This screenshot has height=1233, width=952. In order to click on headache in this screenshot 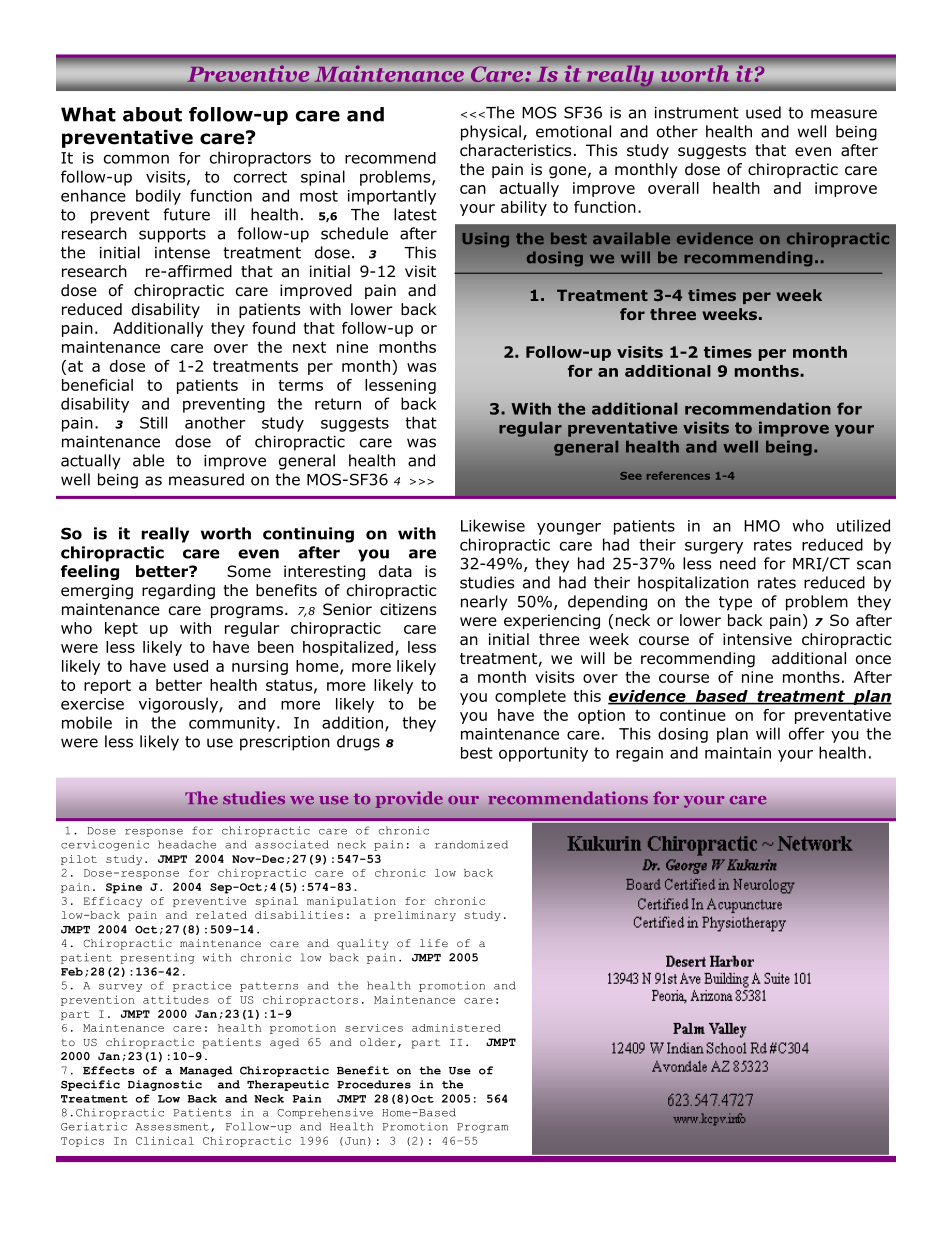, I will do `click(187, 844)`.
